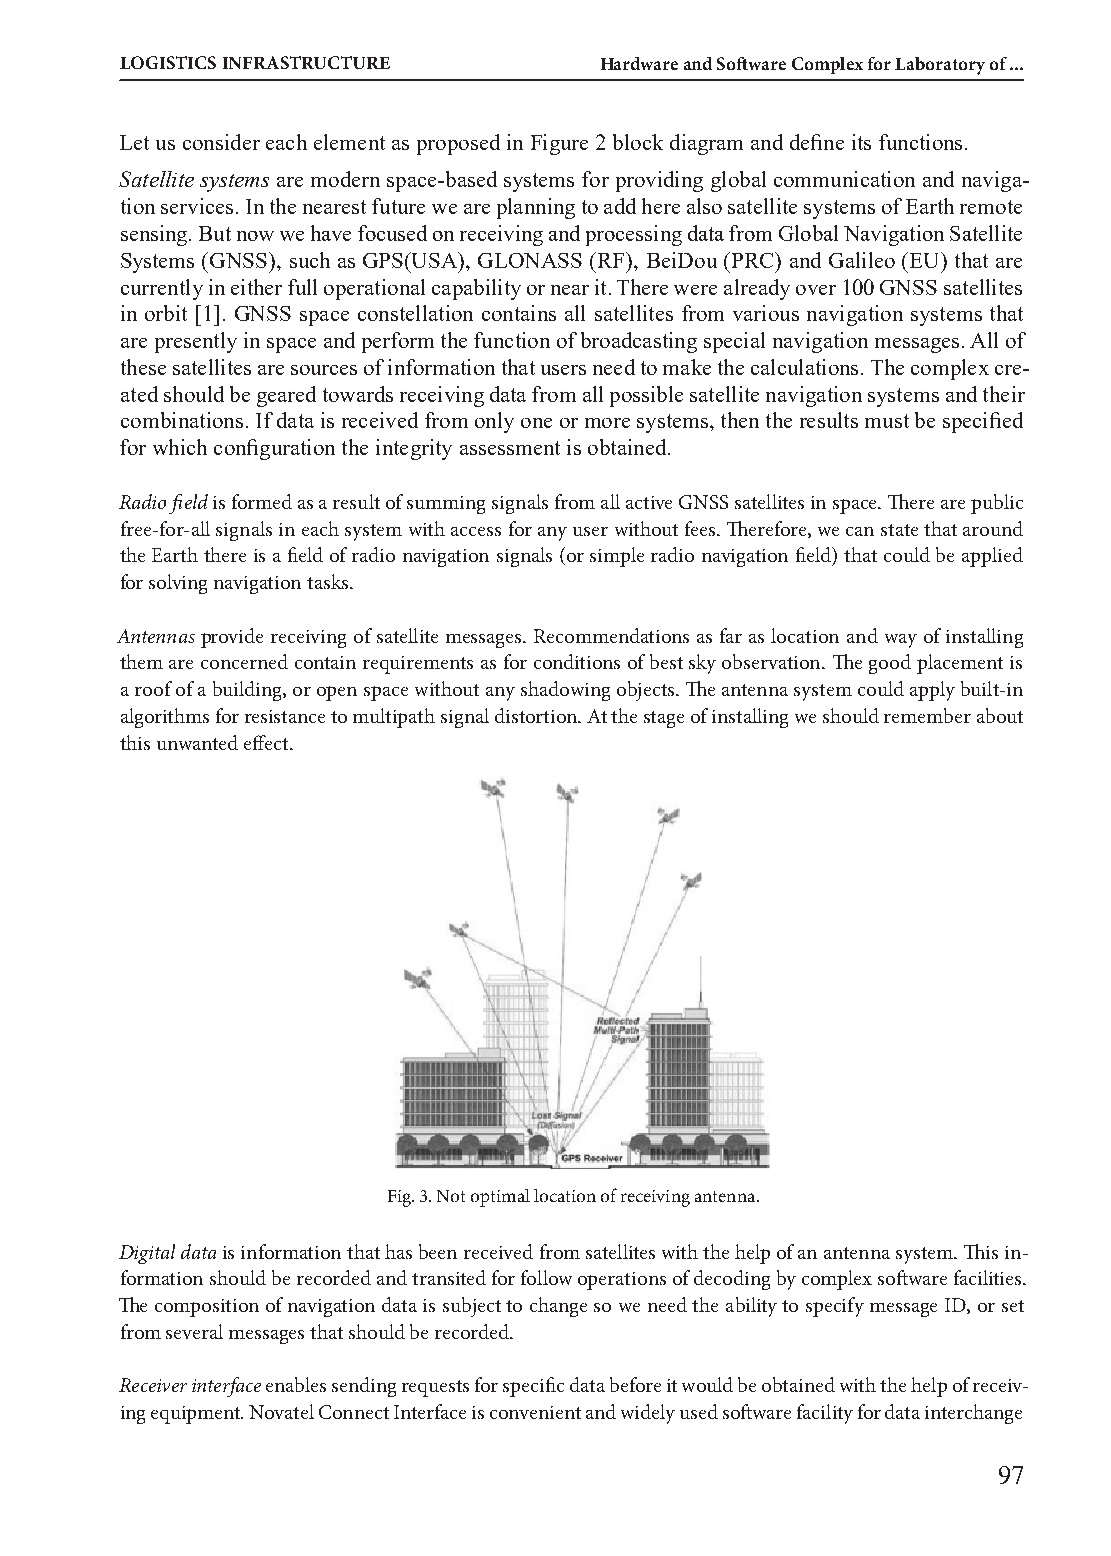 The image size is (1111, 1556). Describe the element at coordinates (940, 66) in the screenshot. I see `Laboratory` at that location.
